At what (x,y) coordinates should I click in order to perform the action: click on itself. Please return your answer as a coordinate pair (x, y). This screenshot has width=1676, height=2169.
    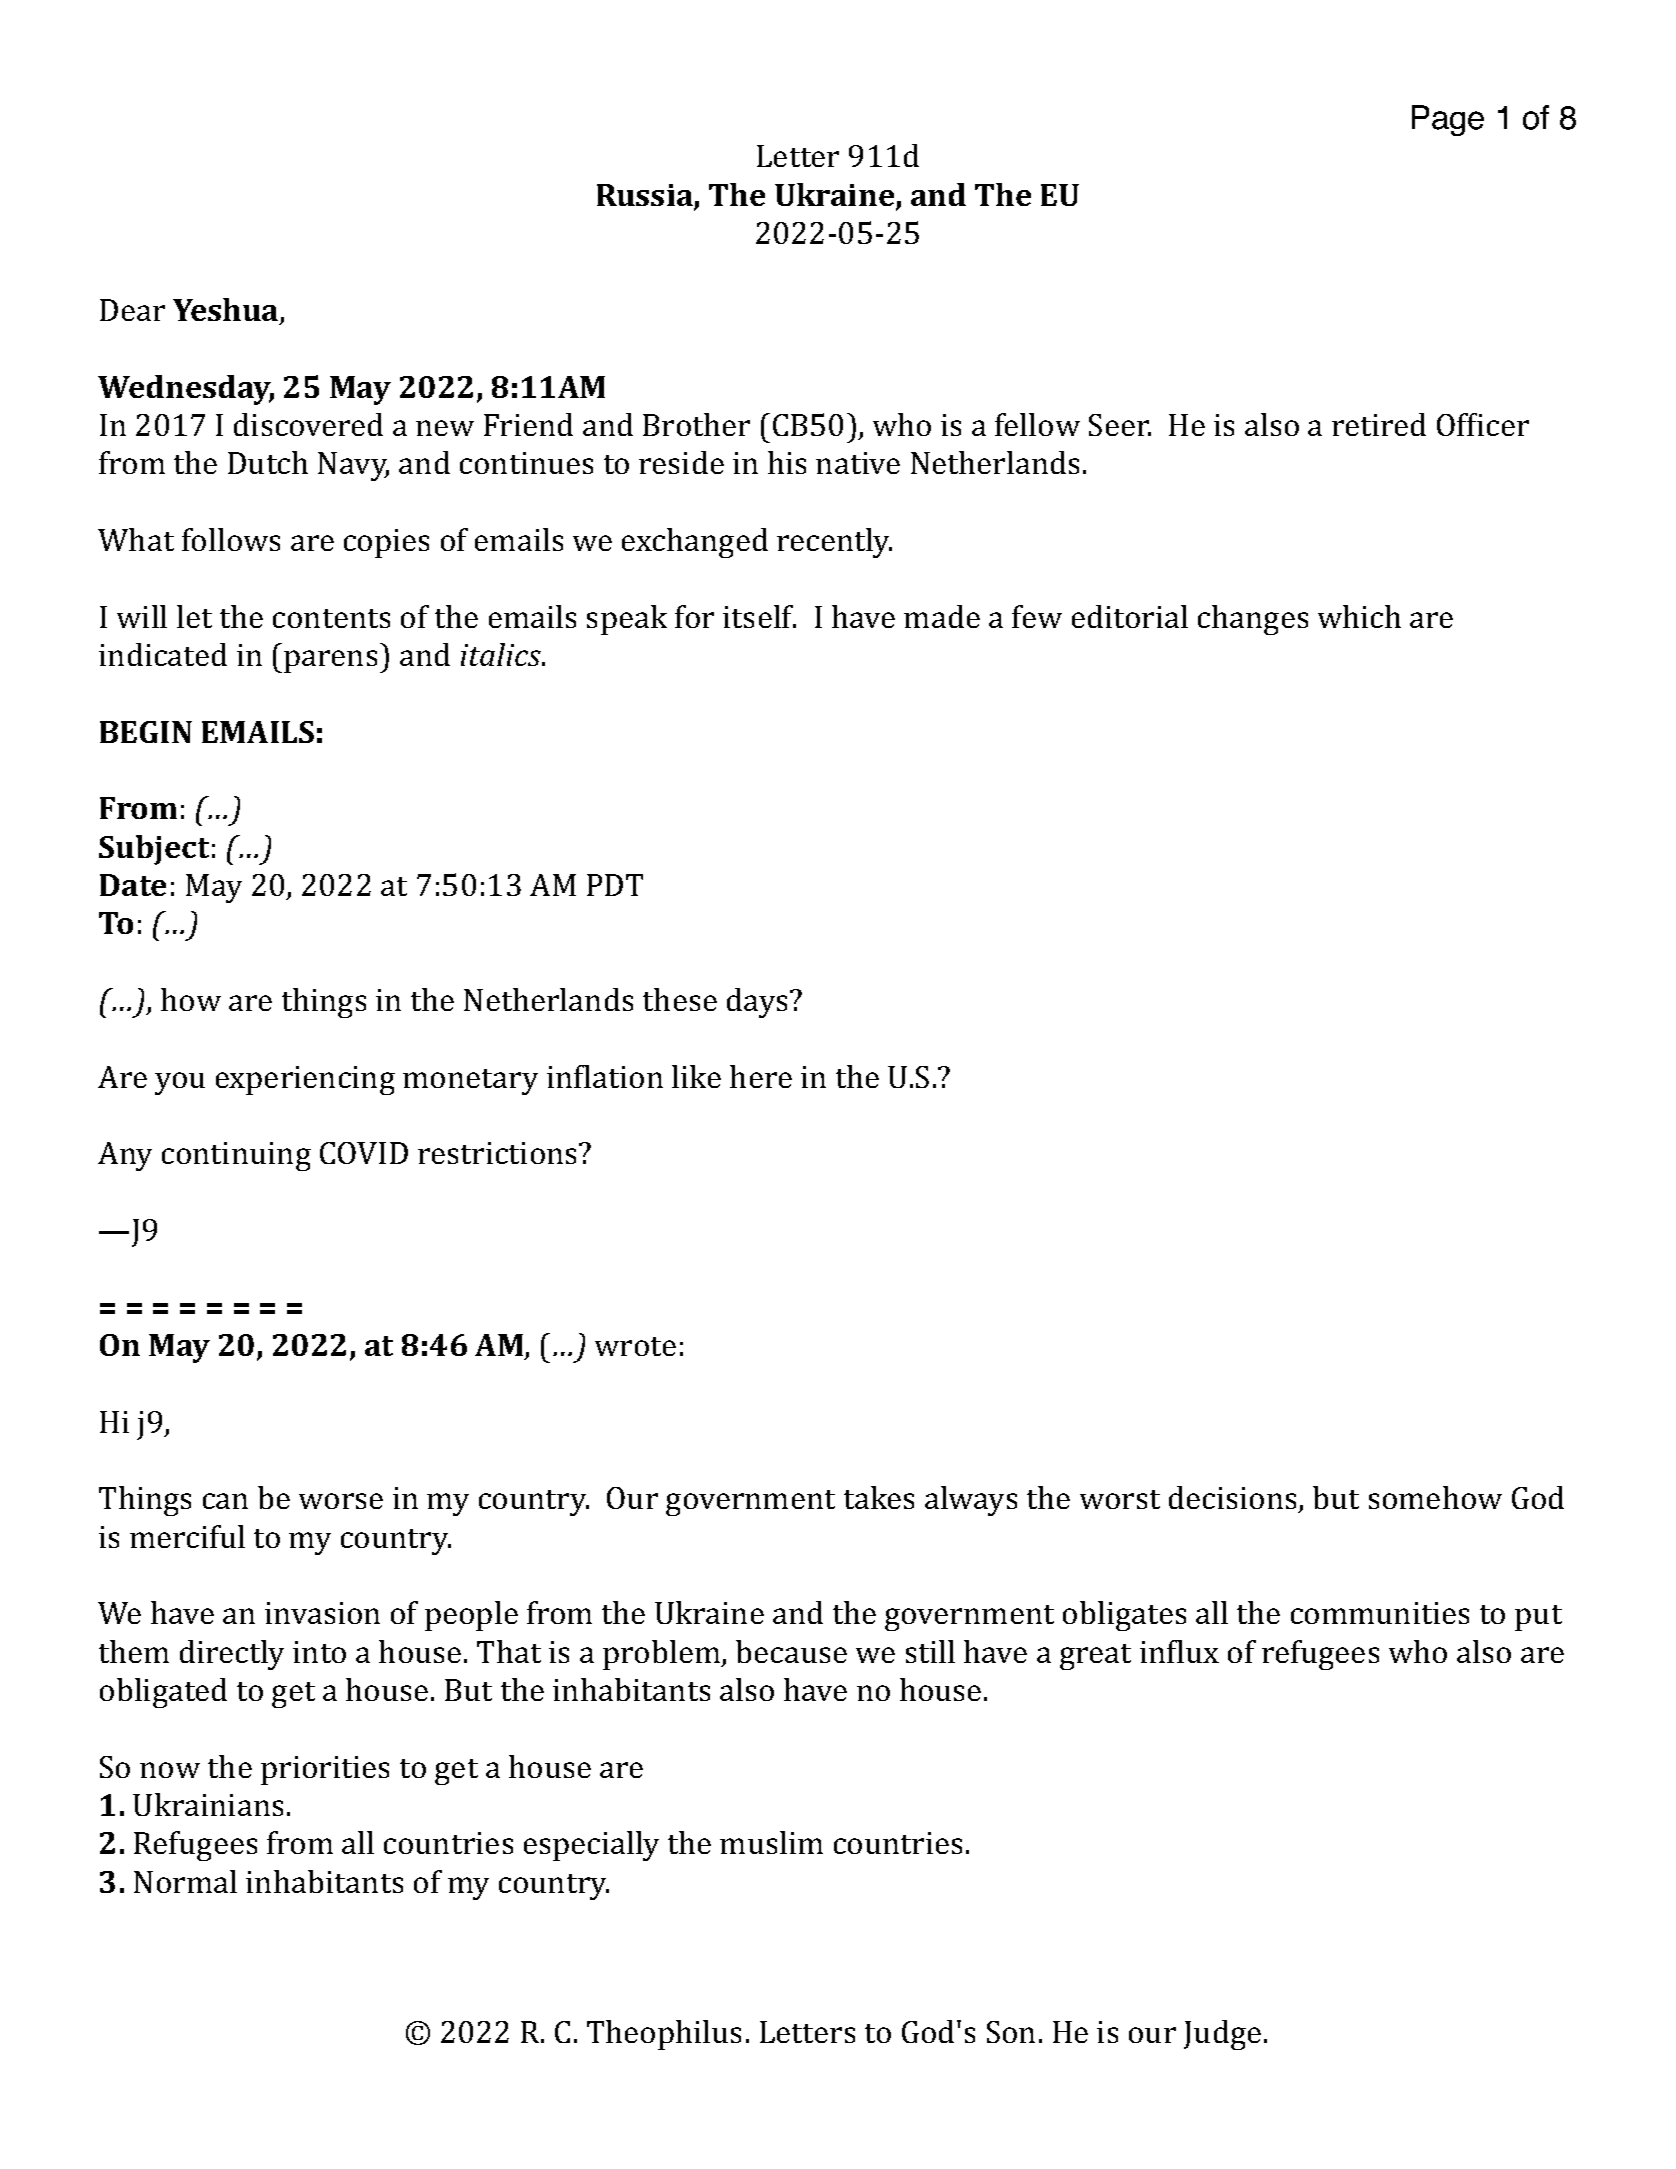
    Looking at the image, I should click on (759, 616).
